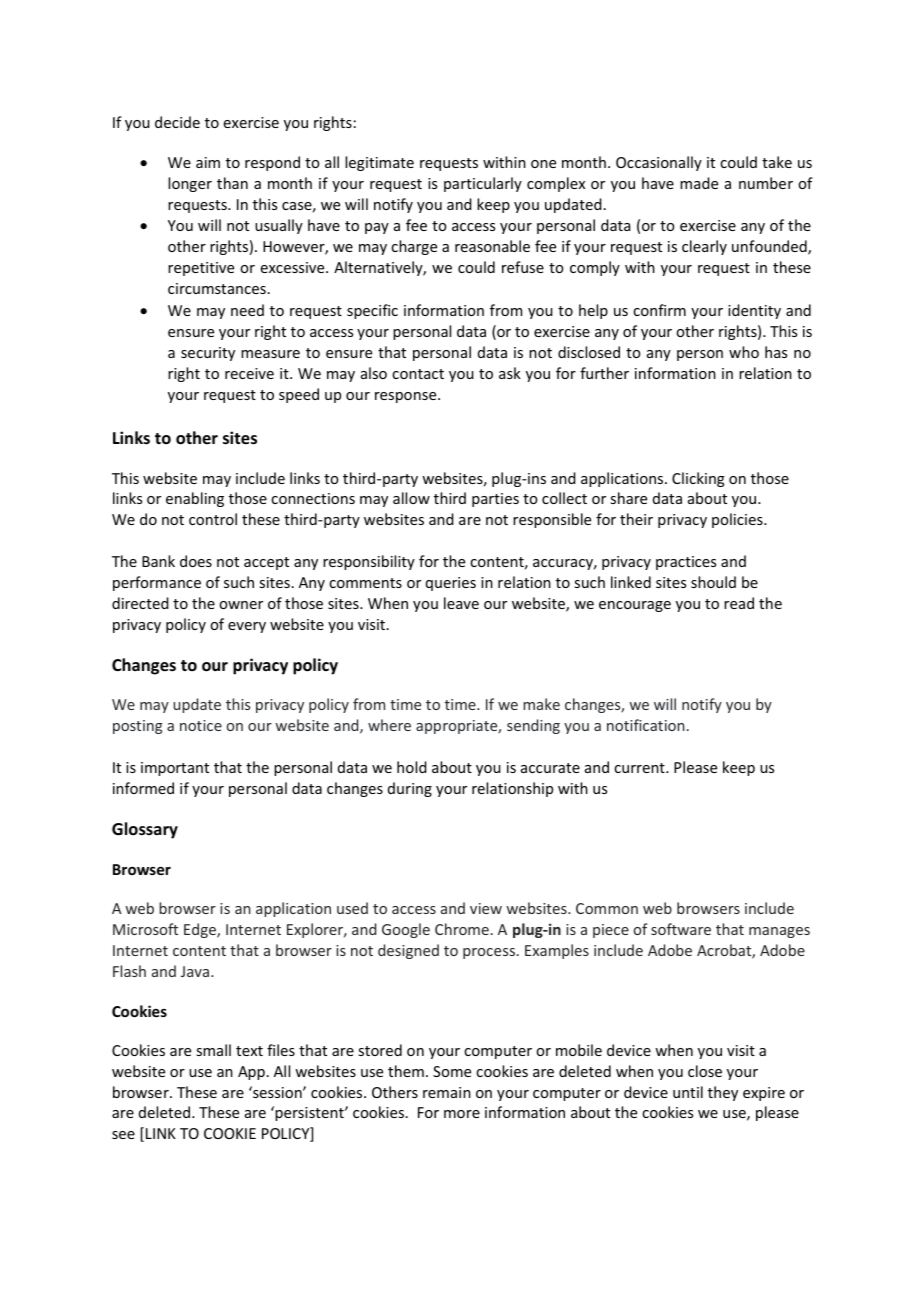 The image size is (924, 1308). Describe the element at coordinates (739, 603) in the document. I see `read` at that location.
